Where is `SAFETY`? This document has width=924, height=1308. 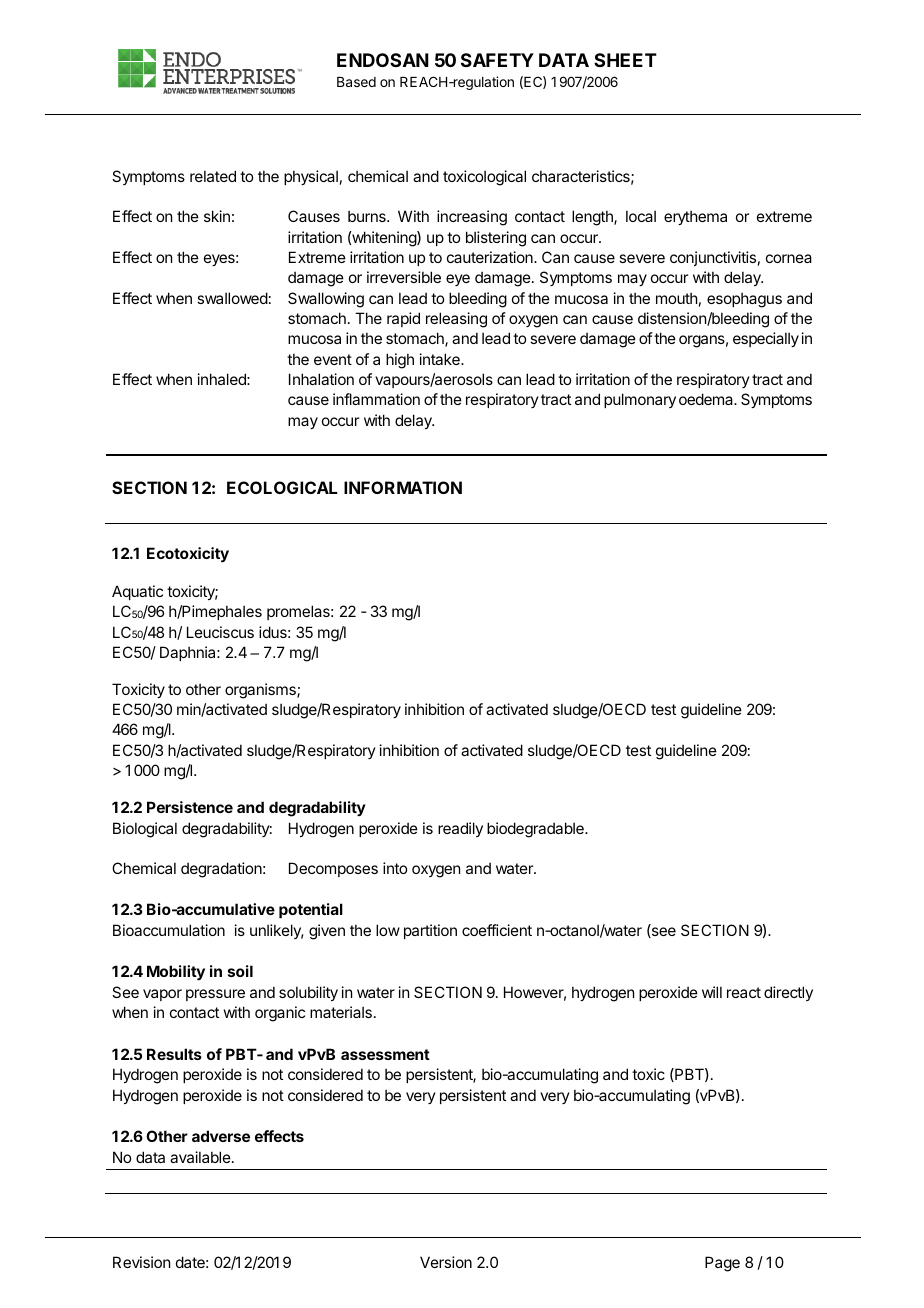
SAFETY is located at coordinates (497, 60).
